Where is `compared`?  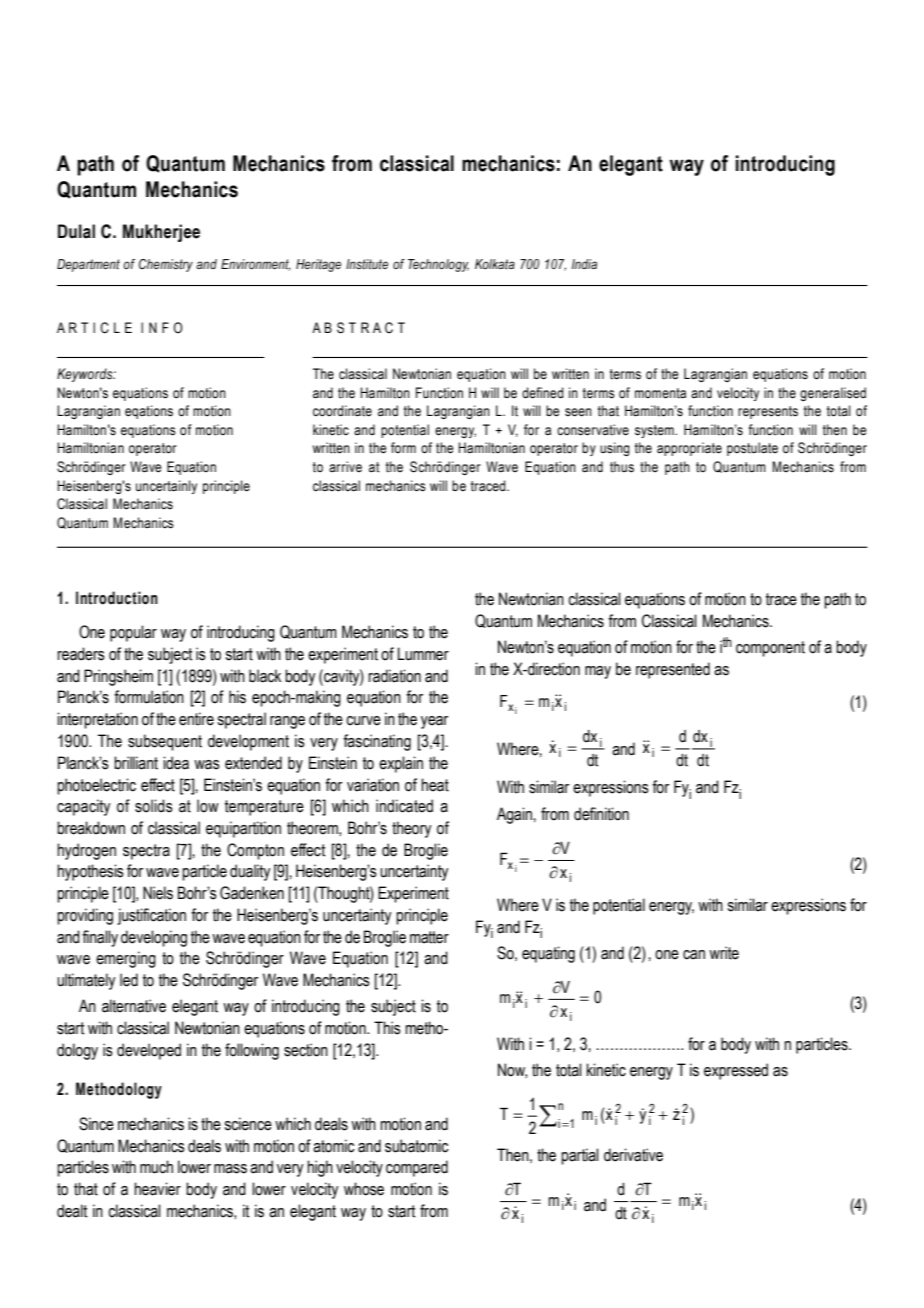
compared is located at coordinates (417, 1168).
